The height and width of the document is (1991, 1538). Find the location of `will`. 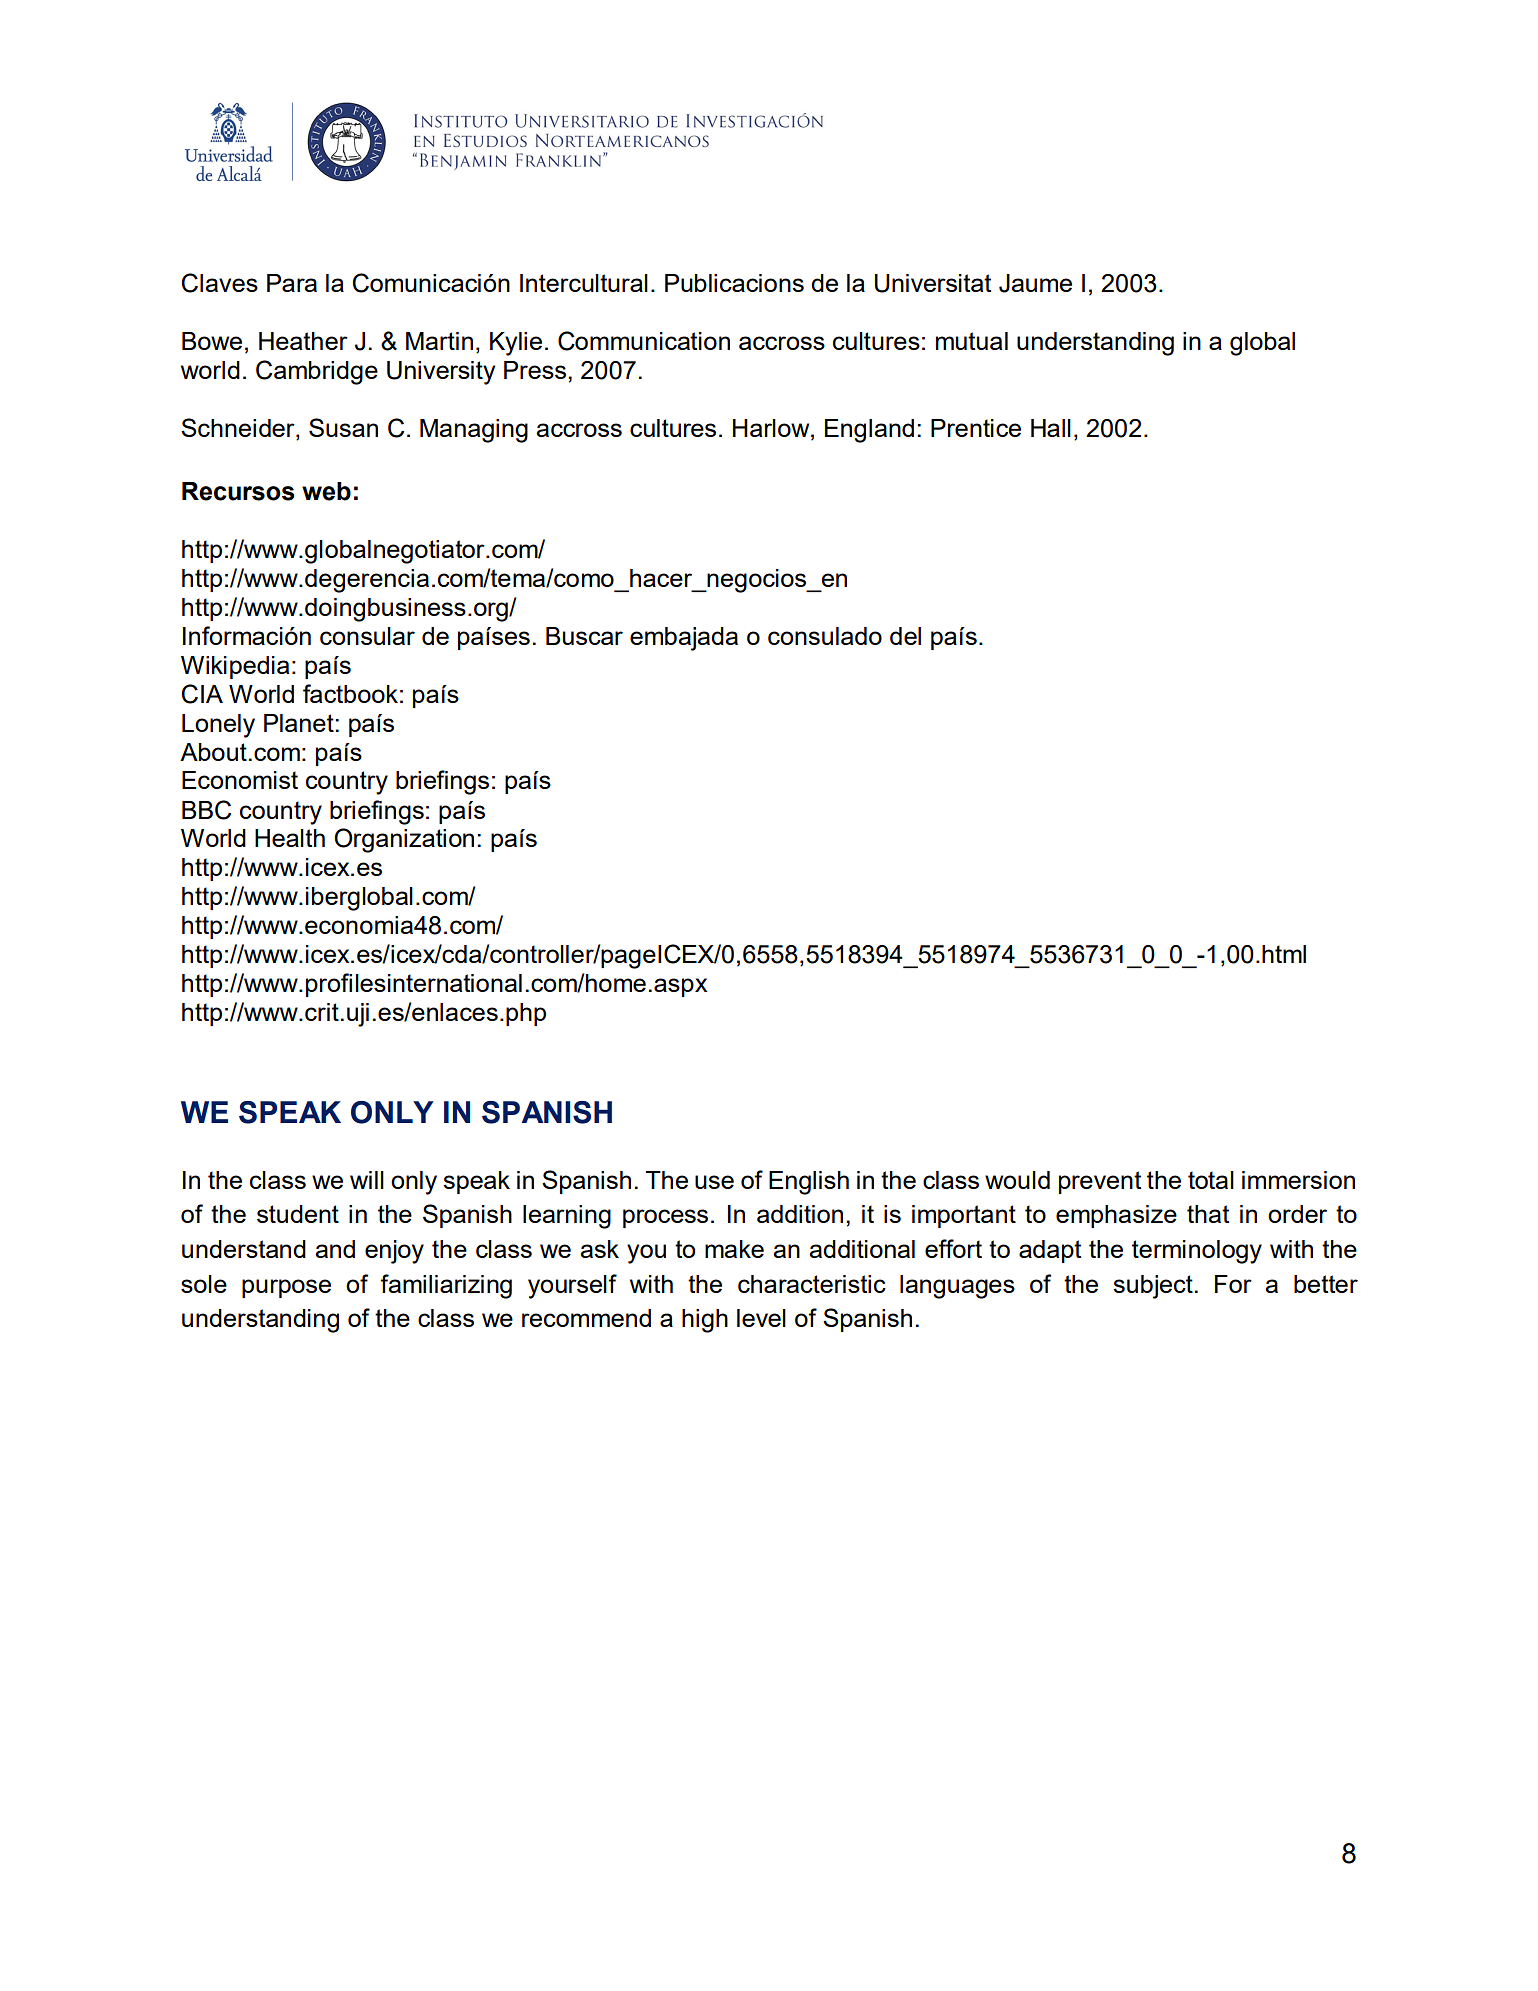

will is located at coordinates (367, 1180).
